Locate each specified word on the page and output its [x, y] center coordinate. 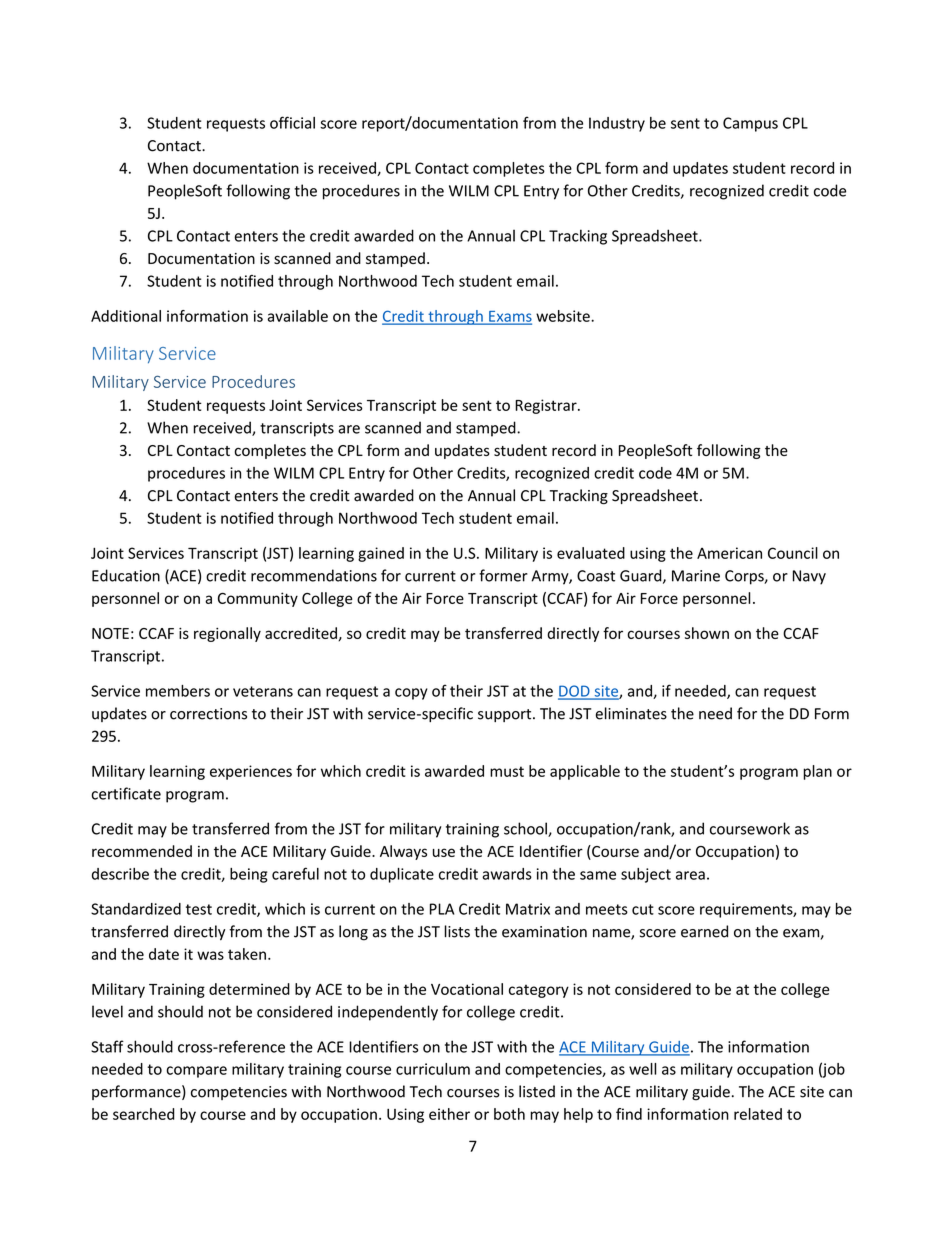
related [758, 1114]
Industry [617, 124]
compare [196, 1072]
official [292, 122]
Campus [750, 124]
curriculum [433, 1069]
